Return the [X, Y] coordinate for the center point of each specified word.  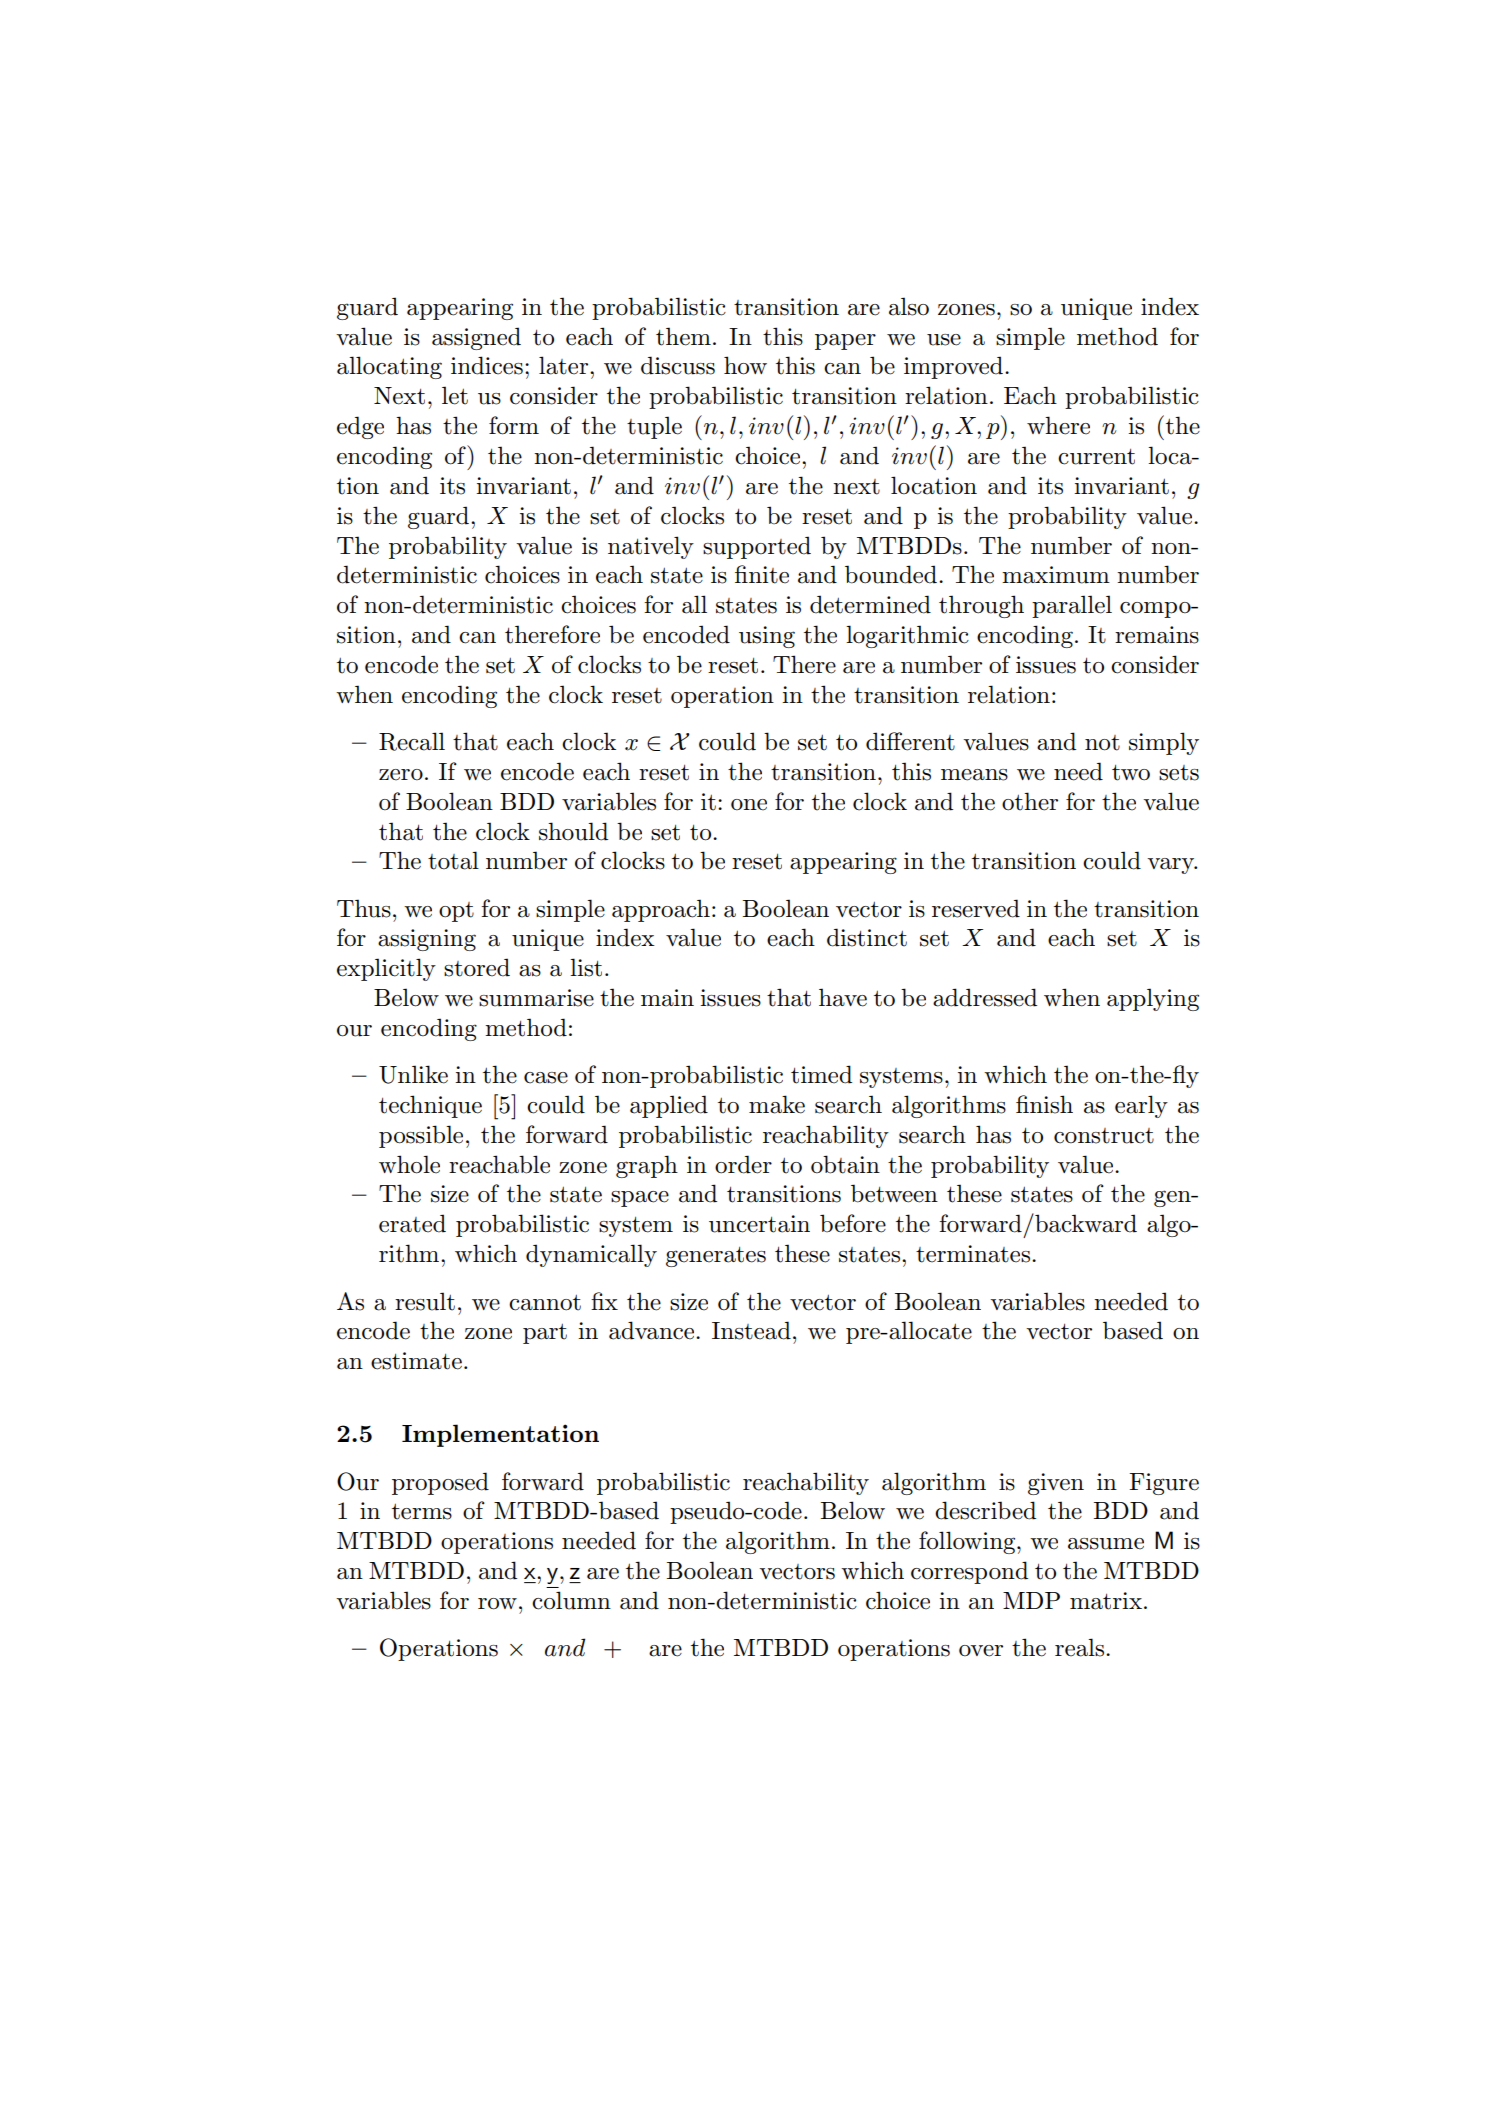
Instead [751, 1330]
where [1058, 425]
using [767, 637]
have [843, 997]
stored [477, 967]
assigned [476, 338]
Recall [412, 741]
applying [1153, 999]
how [745, 365]
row [497, 1604]
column [571, 1600]
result [425, 1301]
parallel [1072, 606]
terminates [973, 1254]
